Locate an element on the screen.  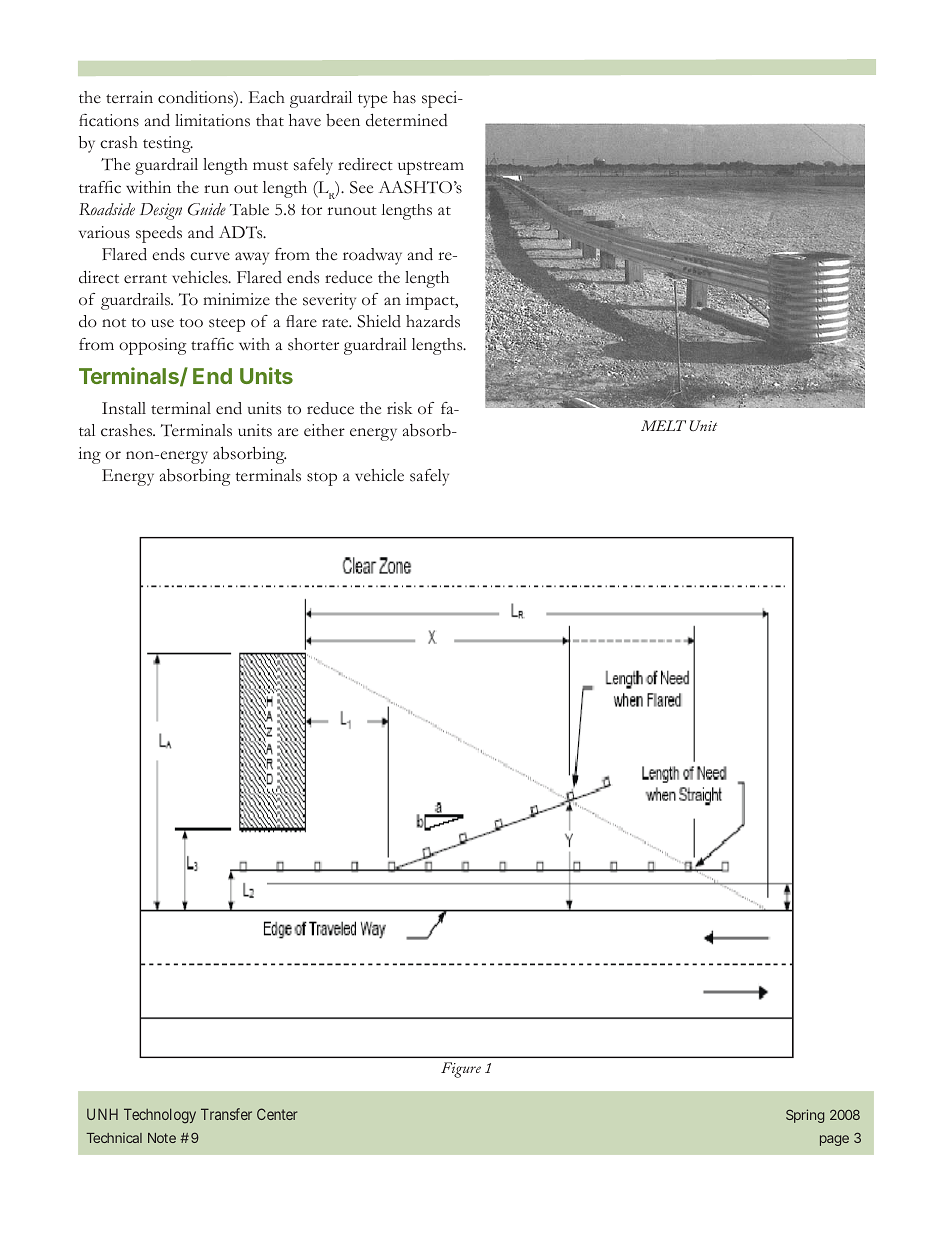
Technology is located at coordinates (160, 1116).
